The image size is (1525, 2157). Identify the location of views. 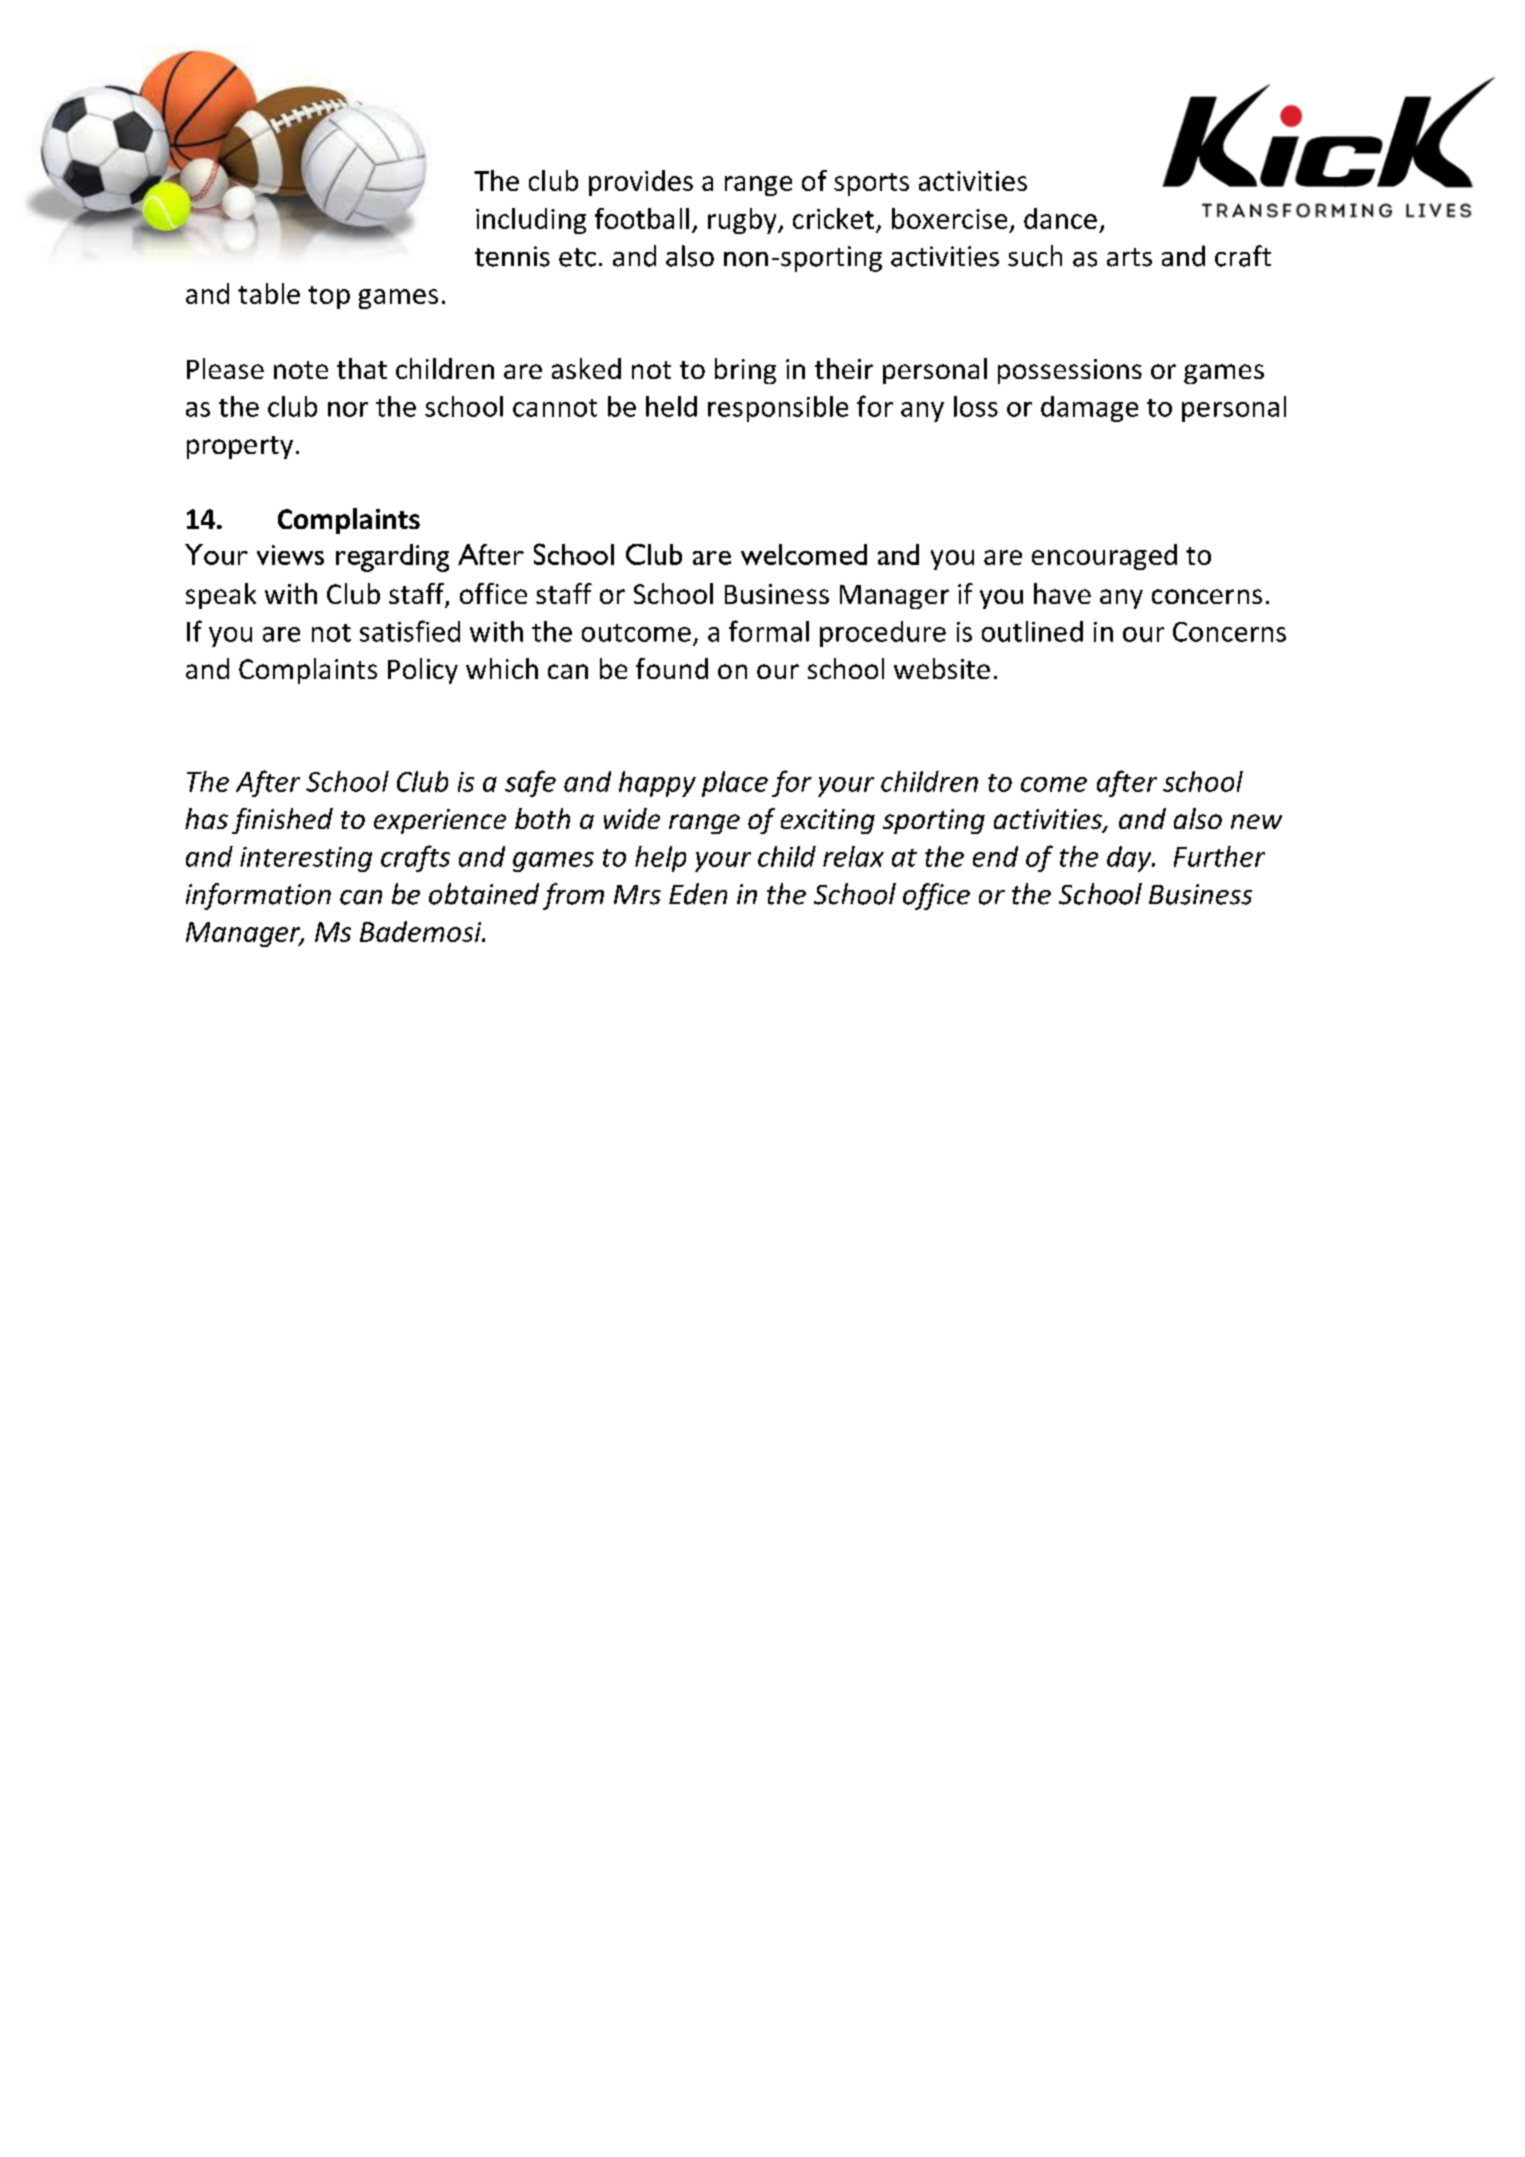
(290, 555).
